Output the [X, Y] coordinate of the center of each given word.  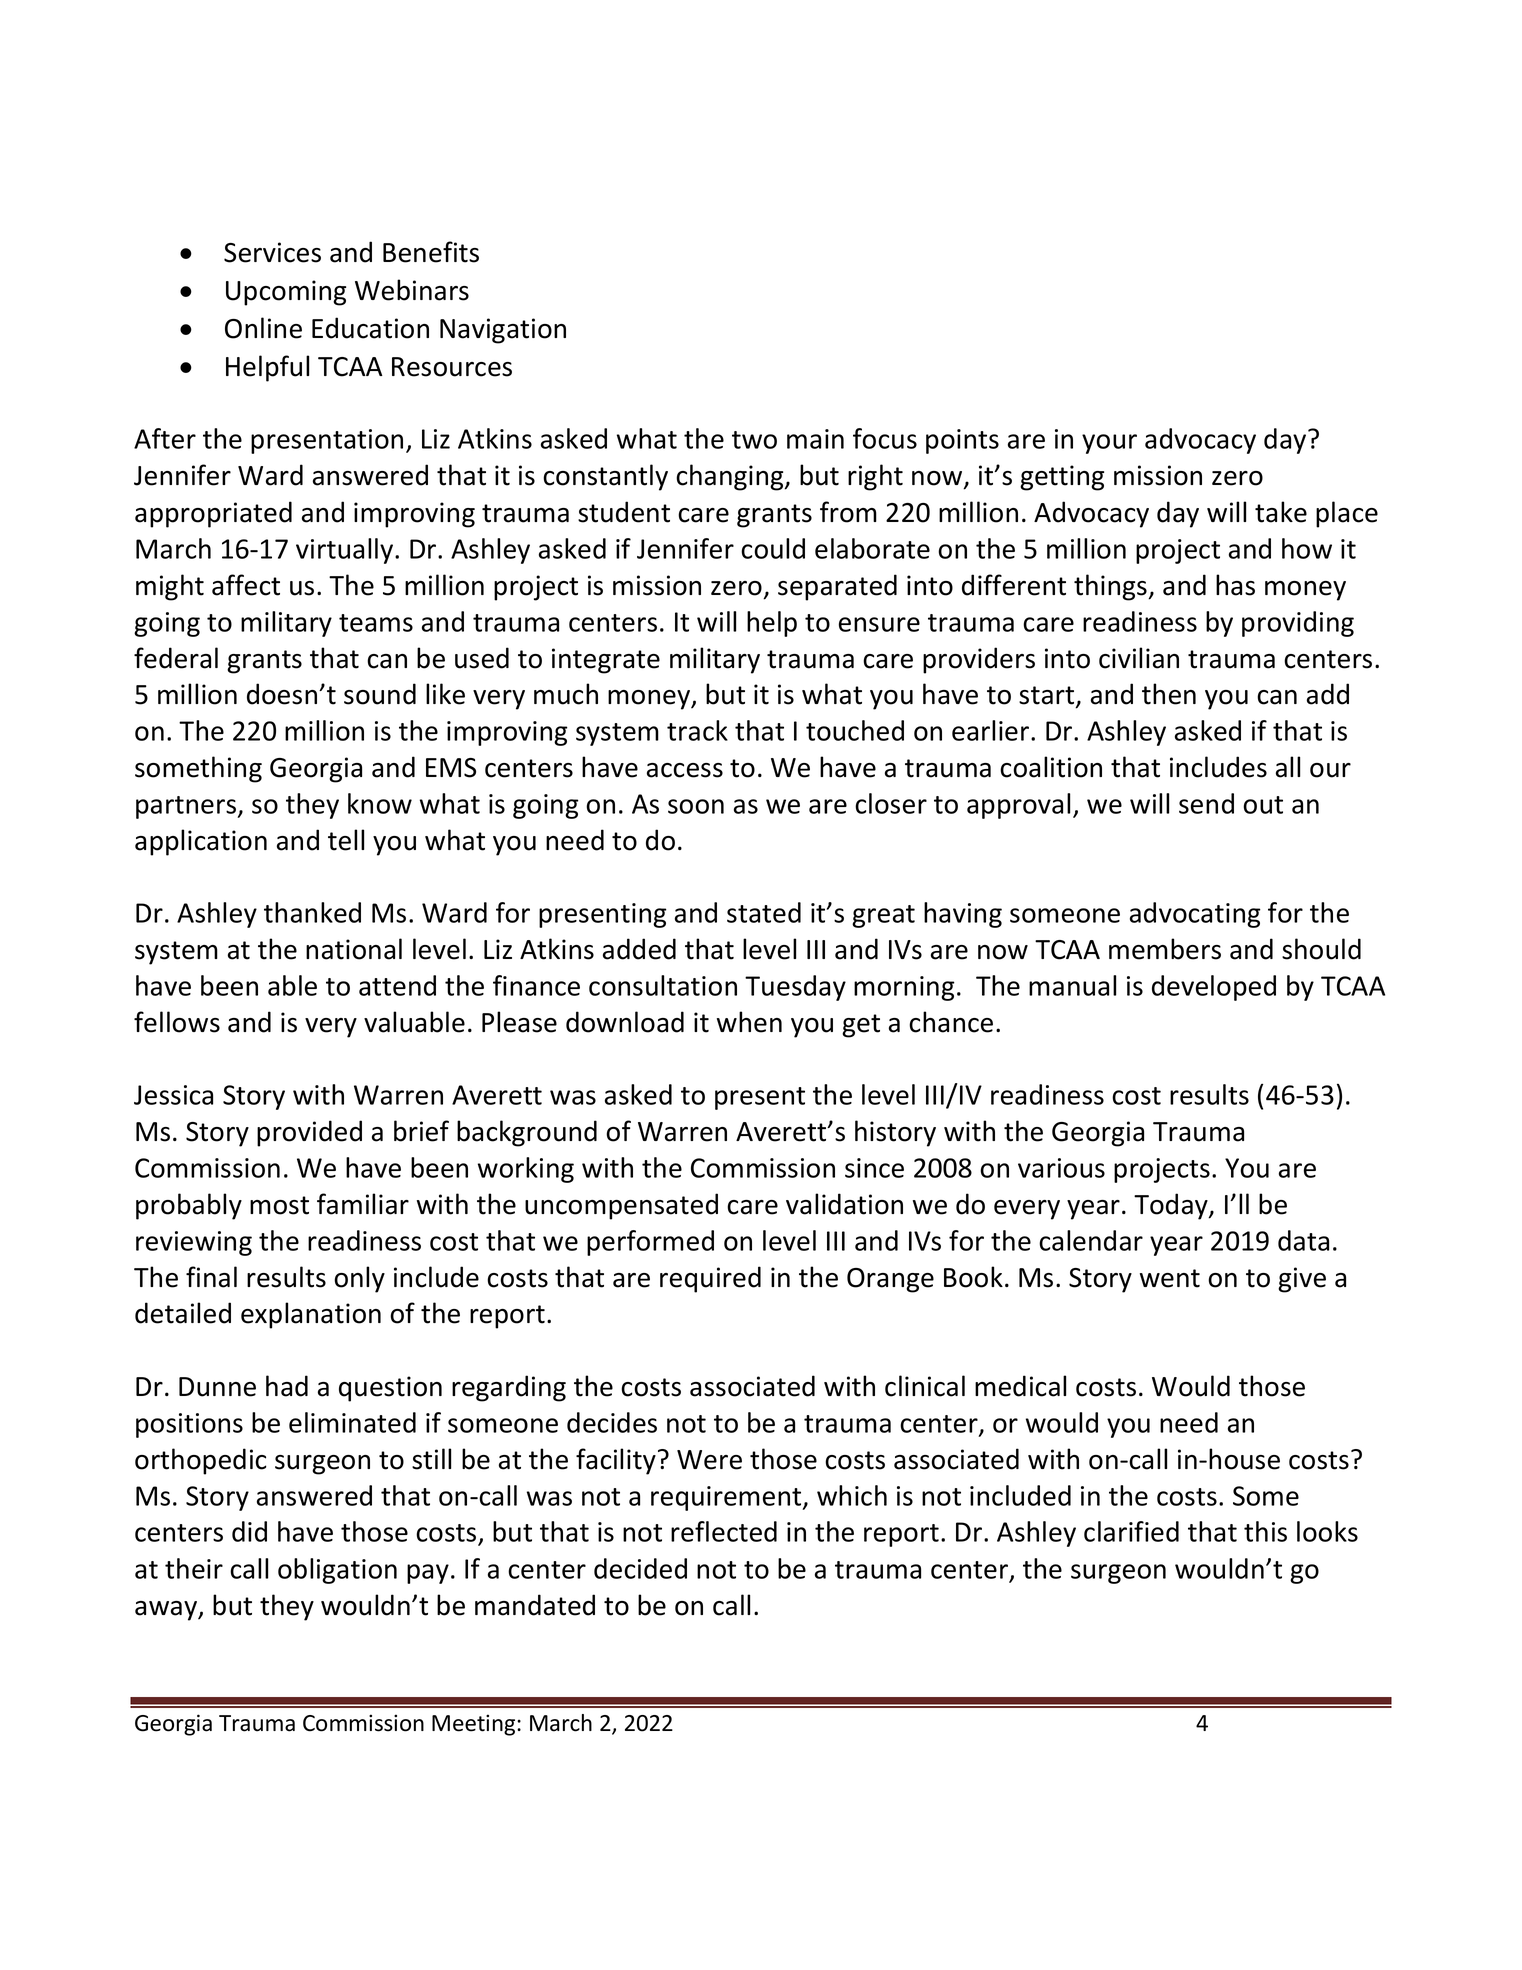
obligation [337, 1571]
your [1109, 444]
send [1206, 803]
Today [1172, 1206]
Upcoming [286, 293]
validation [844, 1204]
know [380, 803]
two [754, 440]
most [279, 1205]
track [697, 730]
